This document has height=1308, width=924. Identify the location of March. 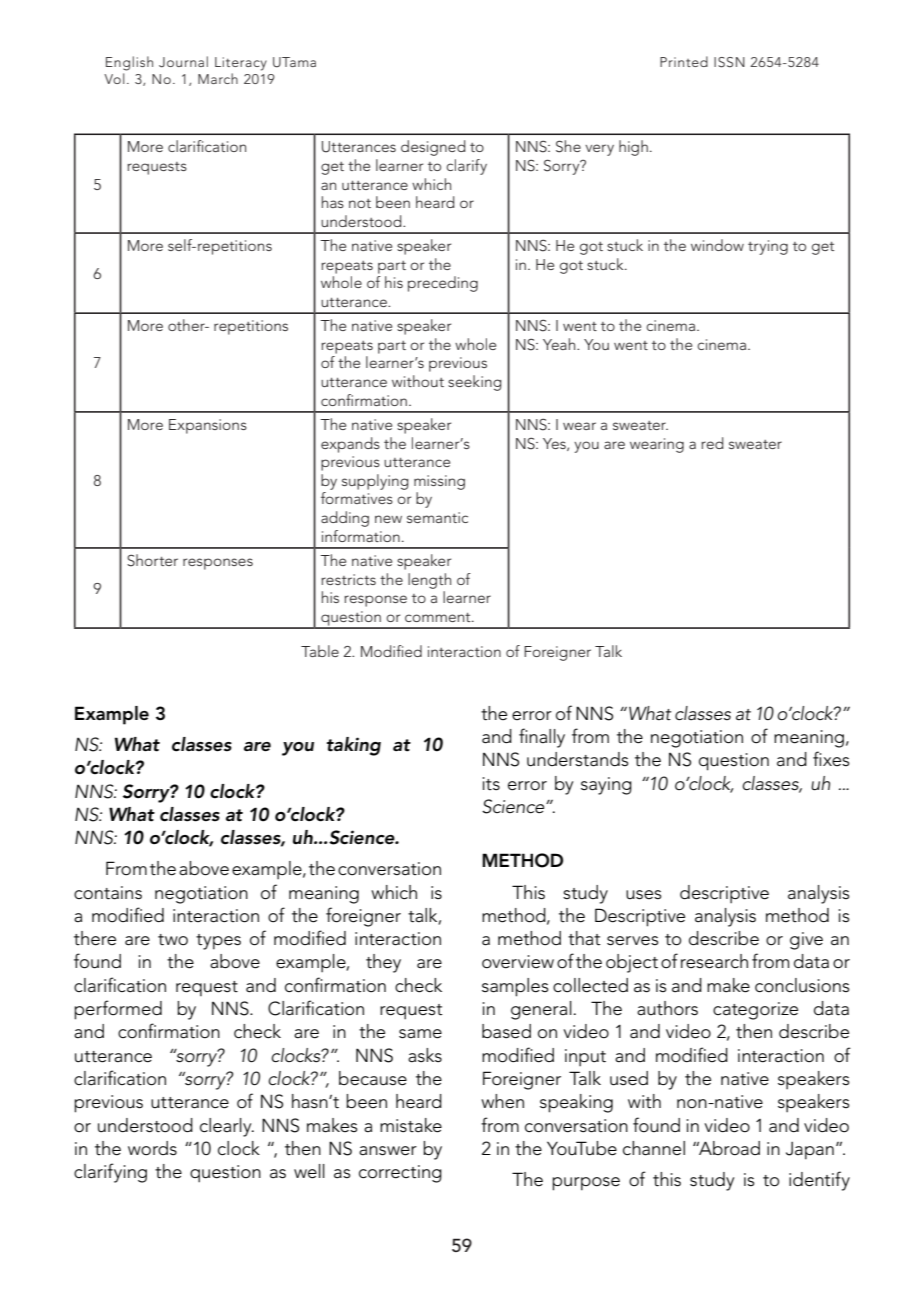
(218, 78).
